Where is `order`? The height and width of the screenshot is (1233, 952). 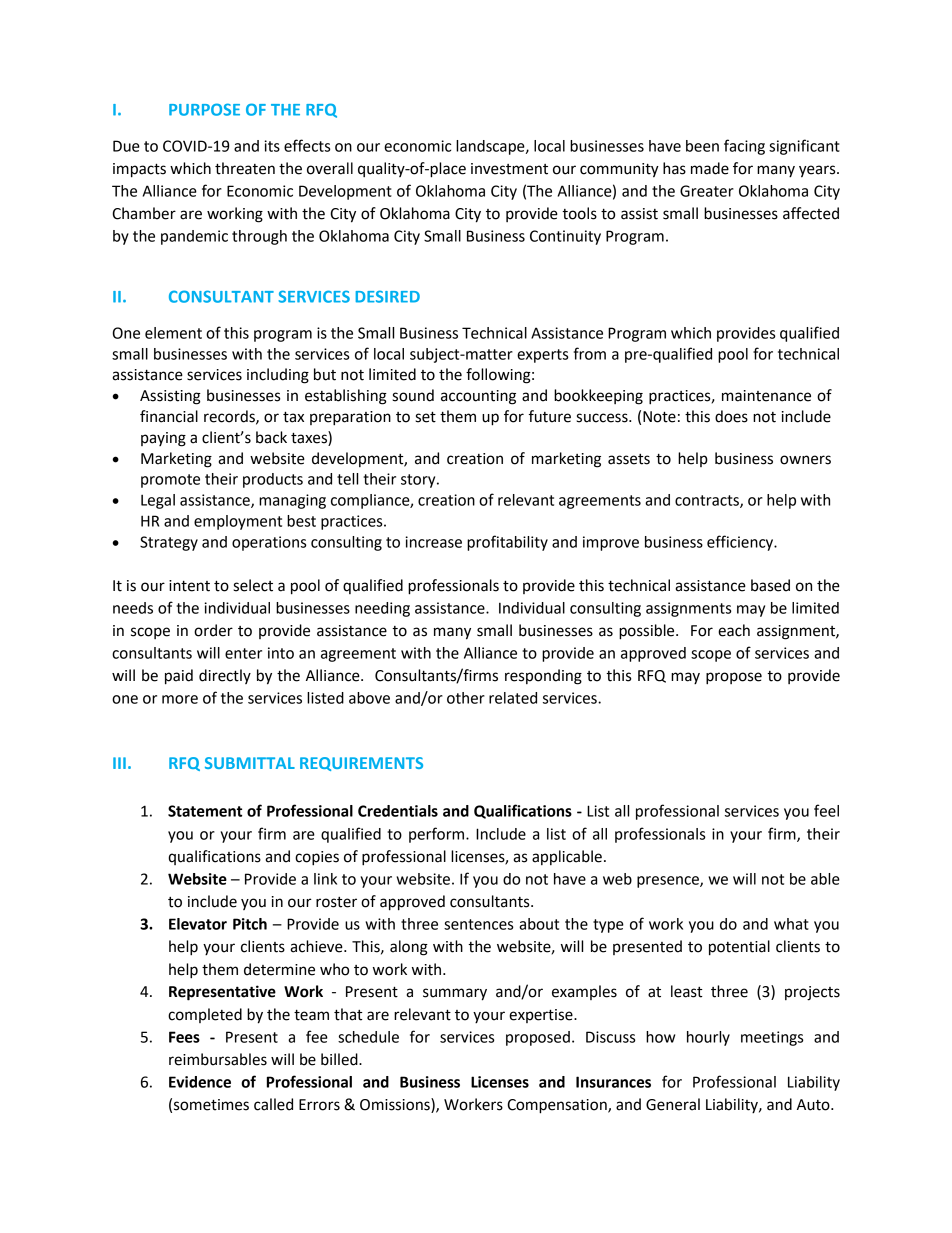
order is located at coordinates (213, 630).
